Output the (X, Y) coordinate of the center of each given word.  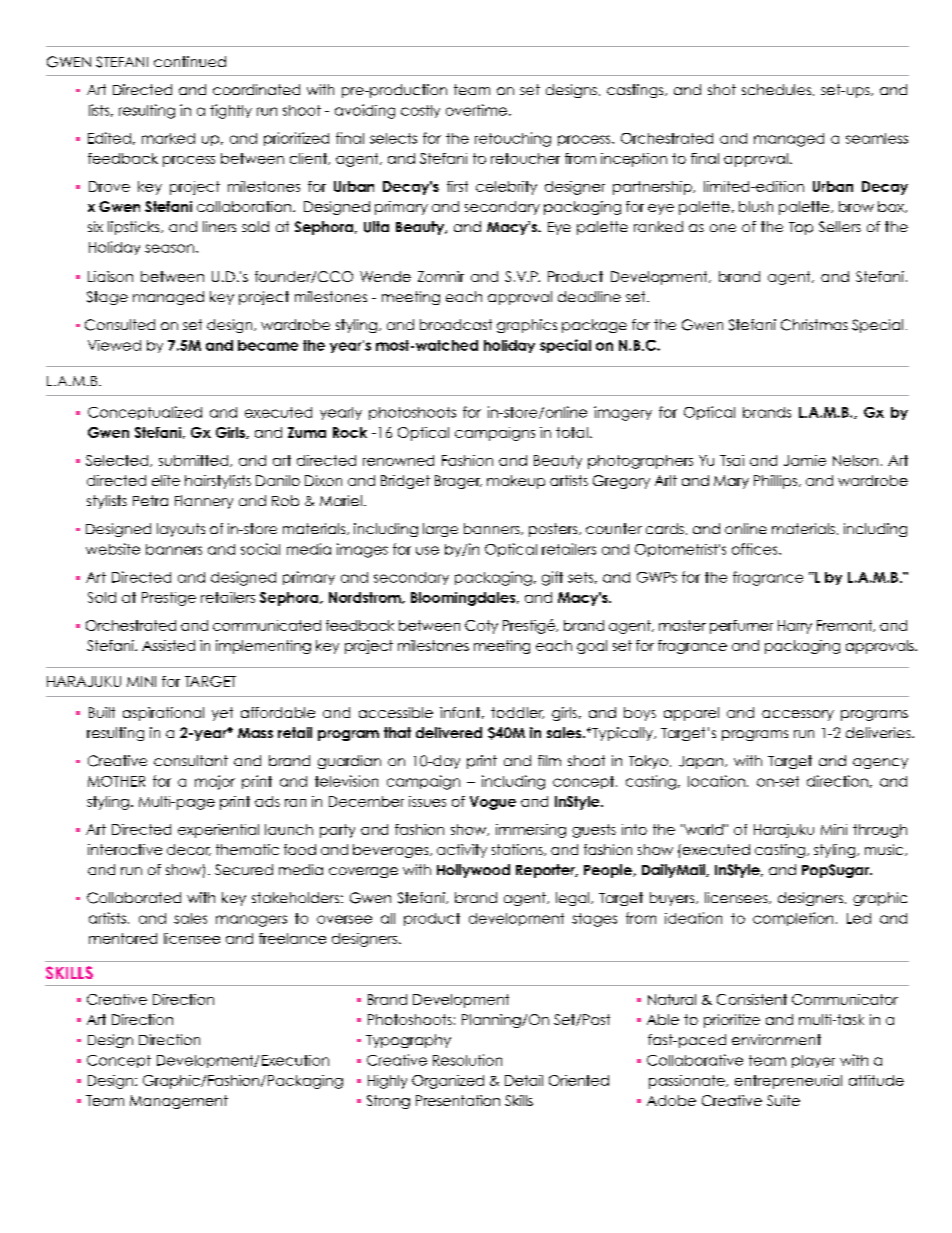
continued (190, 61)
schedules (778, 90)
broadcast (456, 324)
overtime (476, 110)
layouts (181, 530)
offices (756, 549)
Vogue (493, 803)
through (880, 831)
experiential (218, 831)
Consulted (120, 325)
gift (552, 578)
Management (179, 1102)
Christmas (814, 325)
